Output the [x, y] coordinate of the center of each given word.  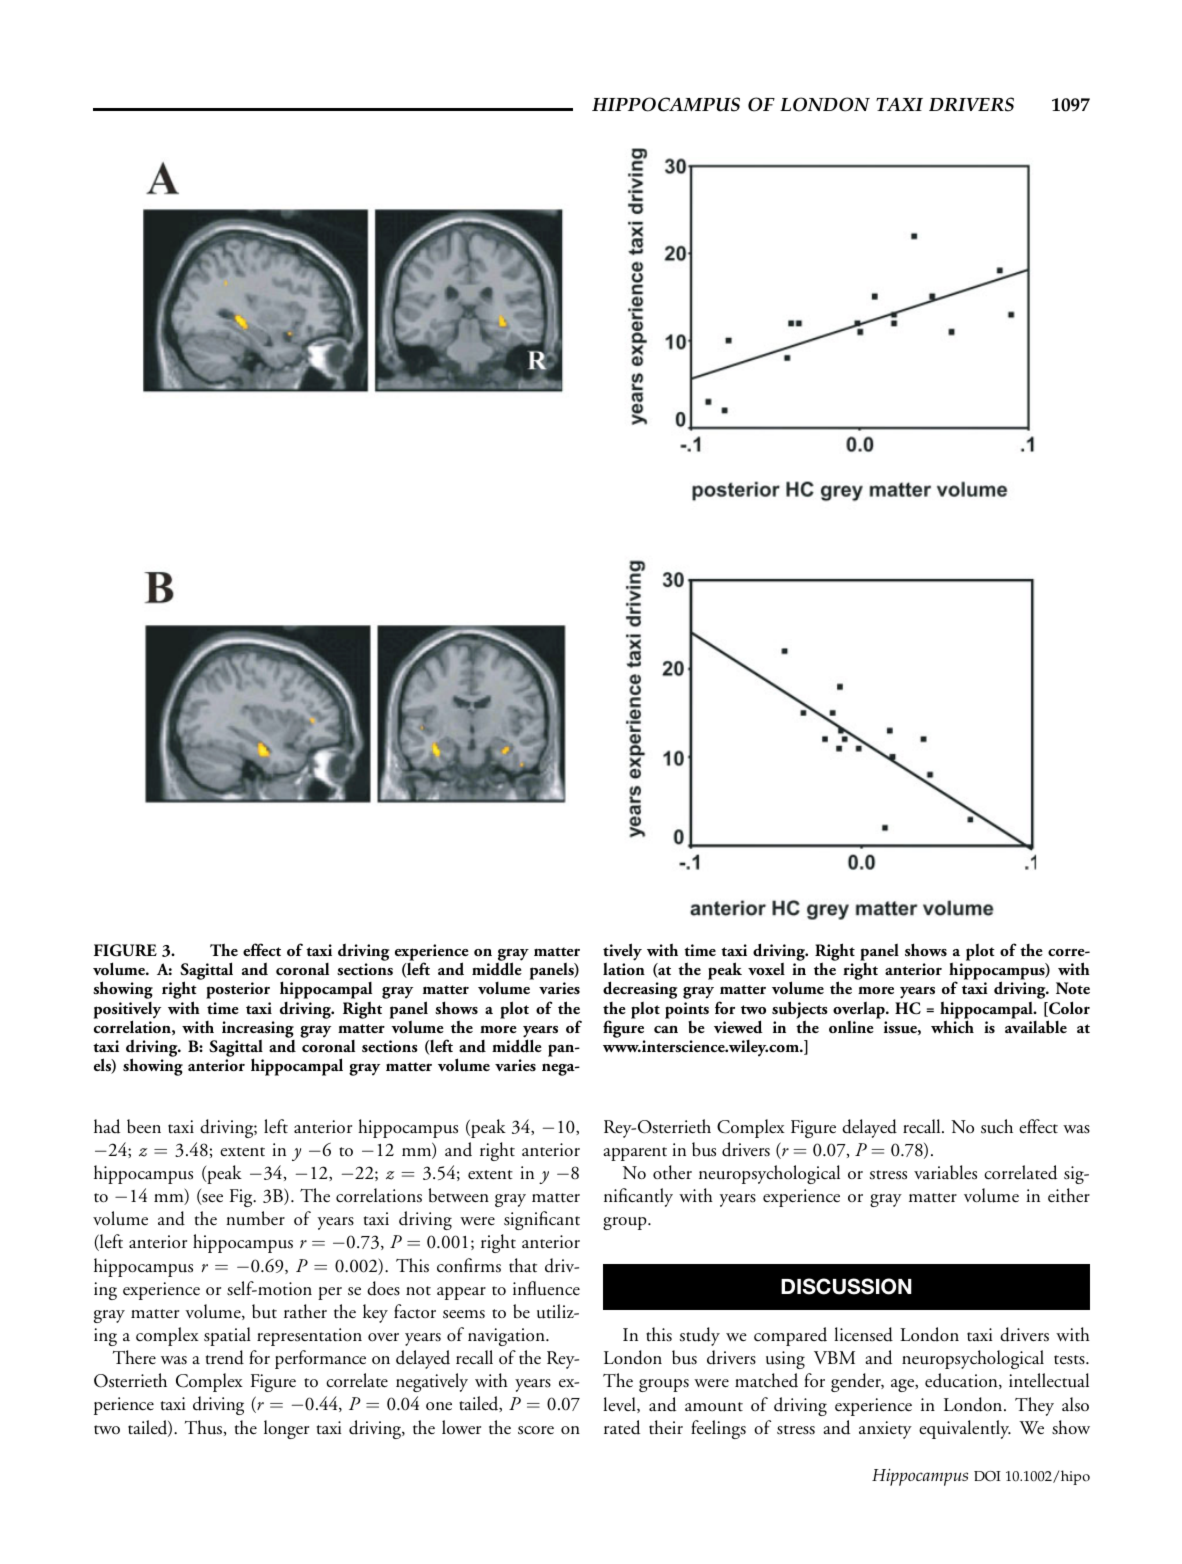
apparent [635, 1154]
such [997, 1126]
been [144, 1126]
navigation [507, 1337]
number [255, 1218]
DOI [987, 1476]
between [459, 1195]
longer [286, 1429]
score [536, 1430]
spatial [227, 1336]
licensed [863, 1334]
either [1069, 1195]
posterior [238, 990]
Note [1073, 988]
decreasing [640, 990]
